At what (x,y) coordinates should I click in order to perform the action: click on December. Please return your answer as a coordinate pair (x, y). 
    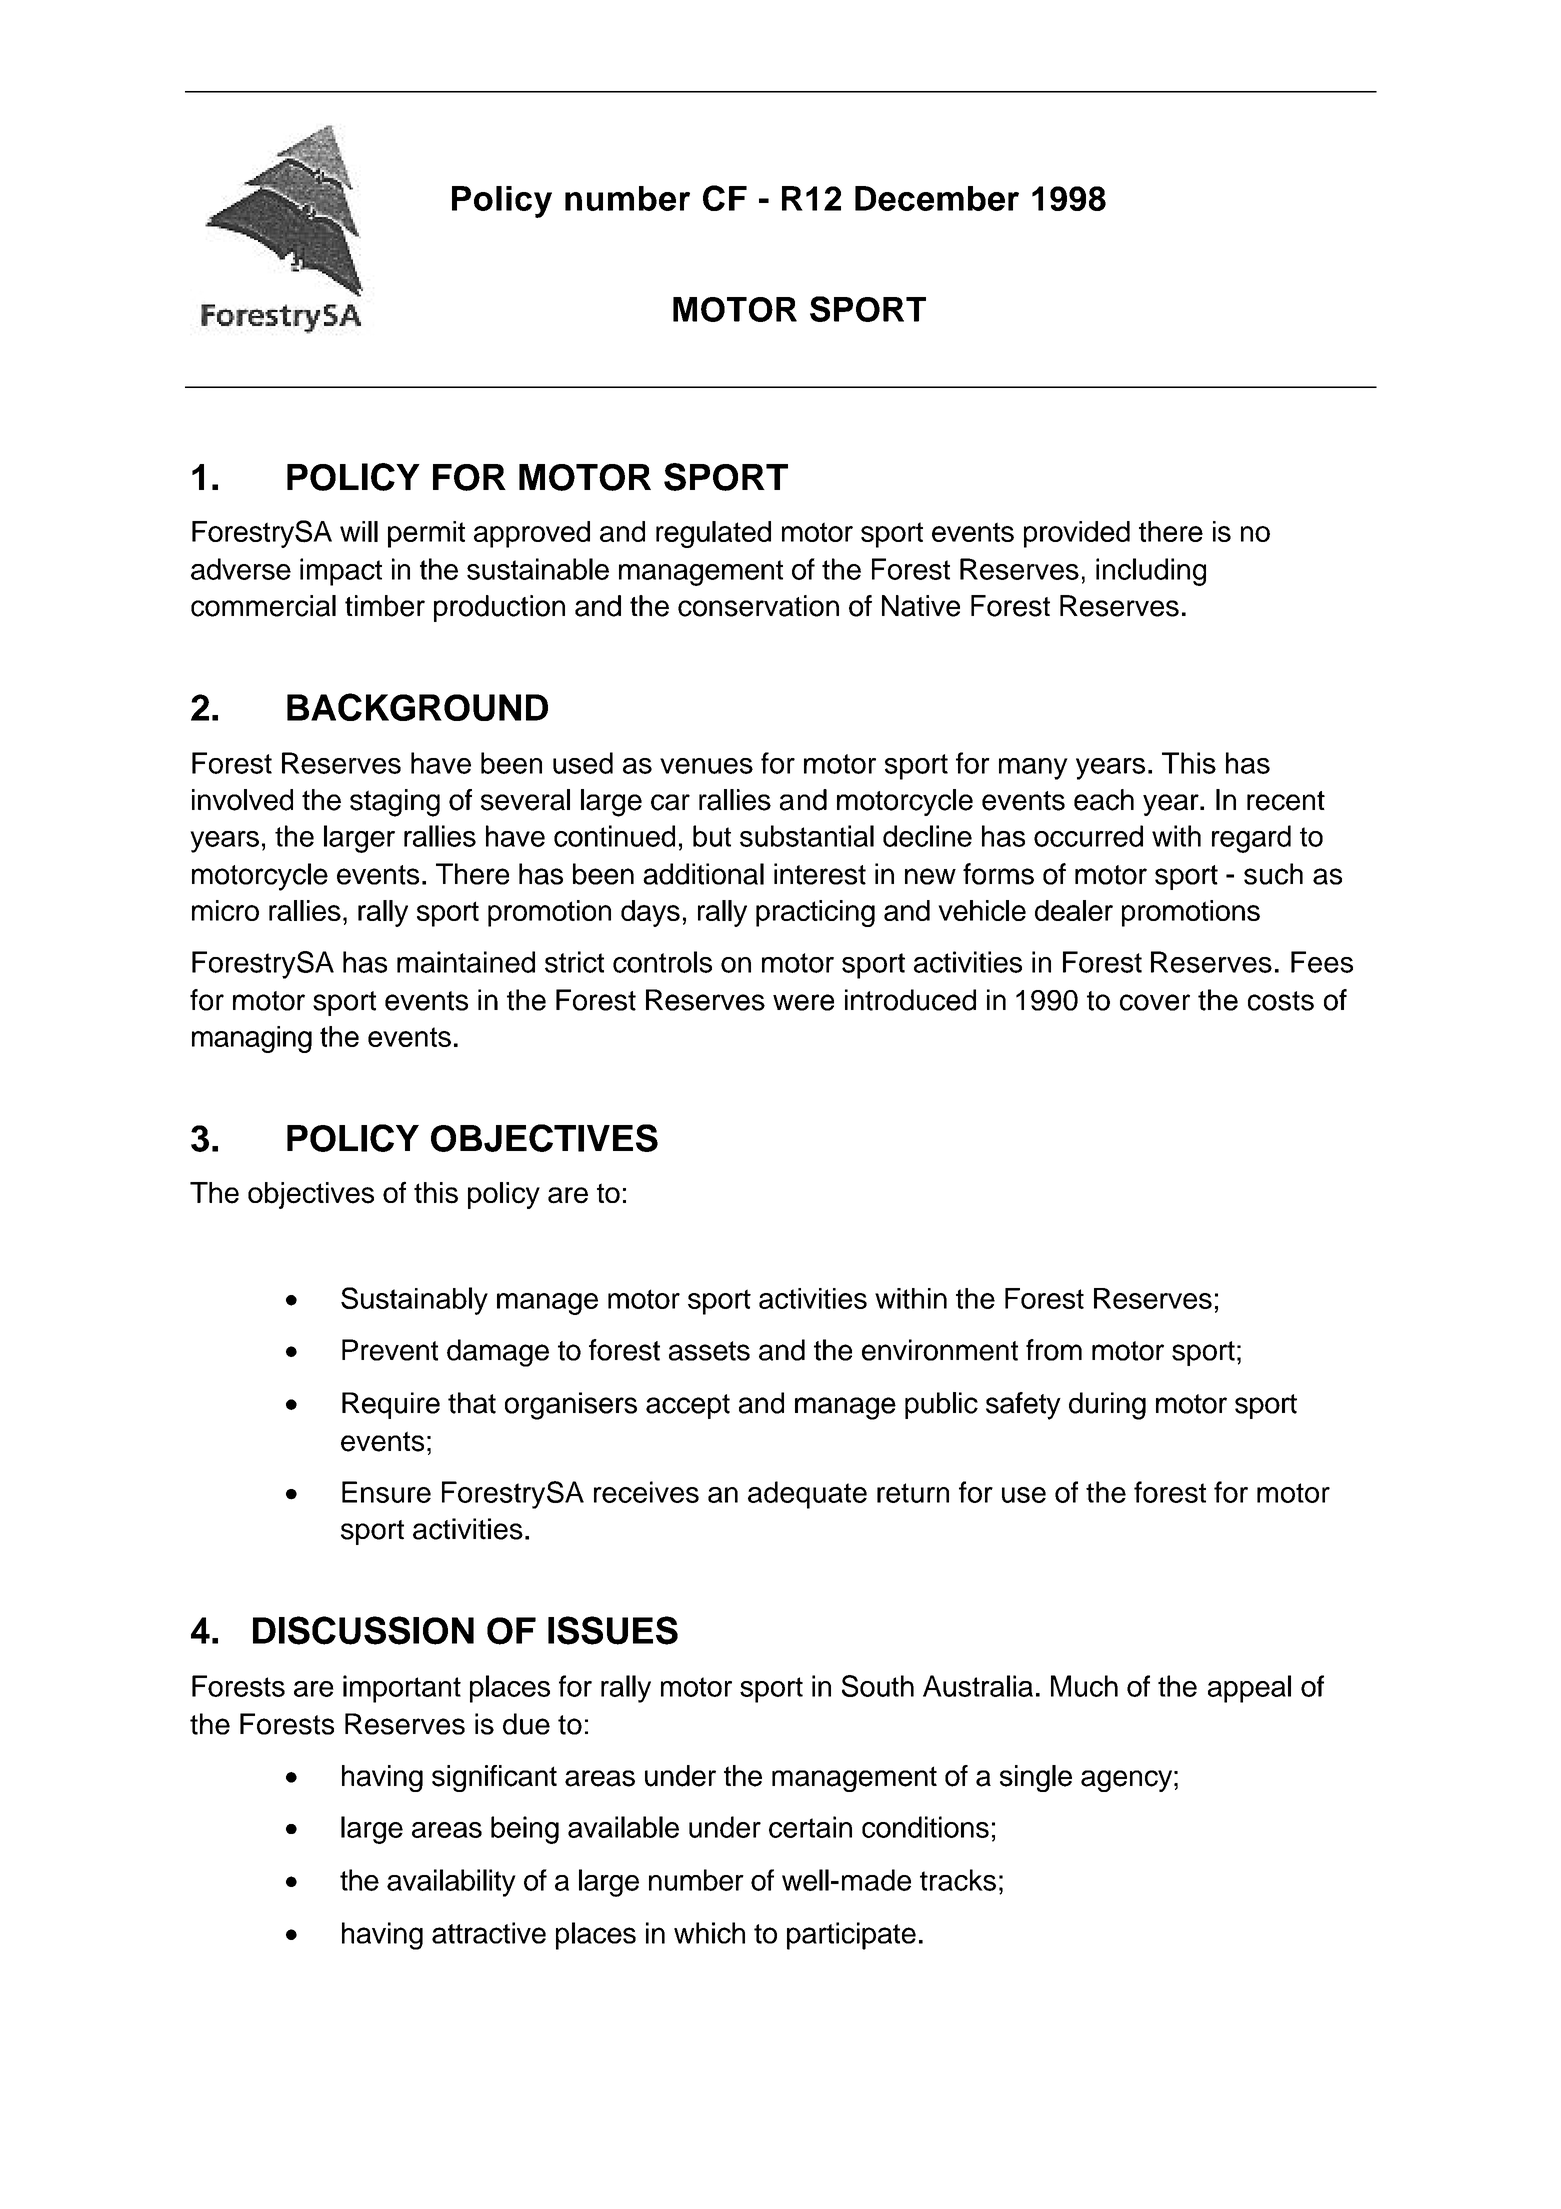
    Looking at the image, I should click on (937, 198).
